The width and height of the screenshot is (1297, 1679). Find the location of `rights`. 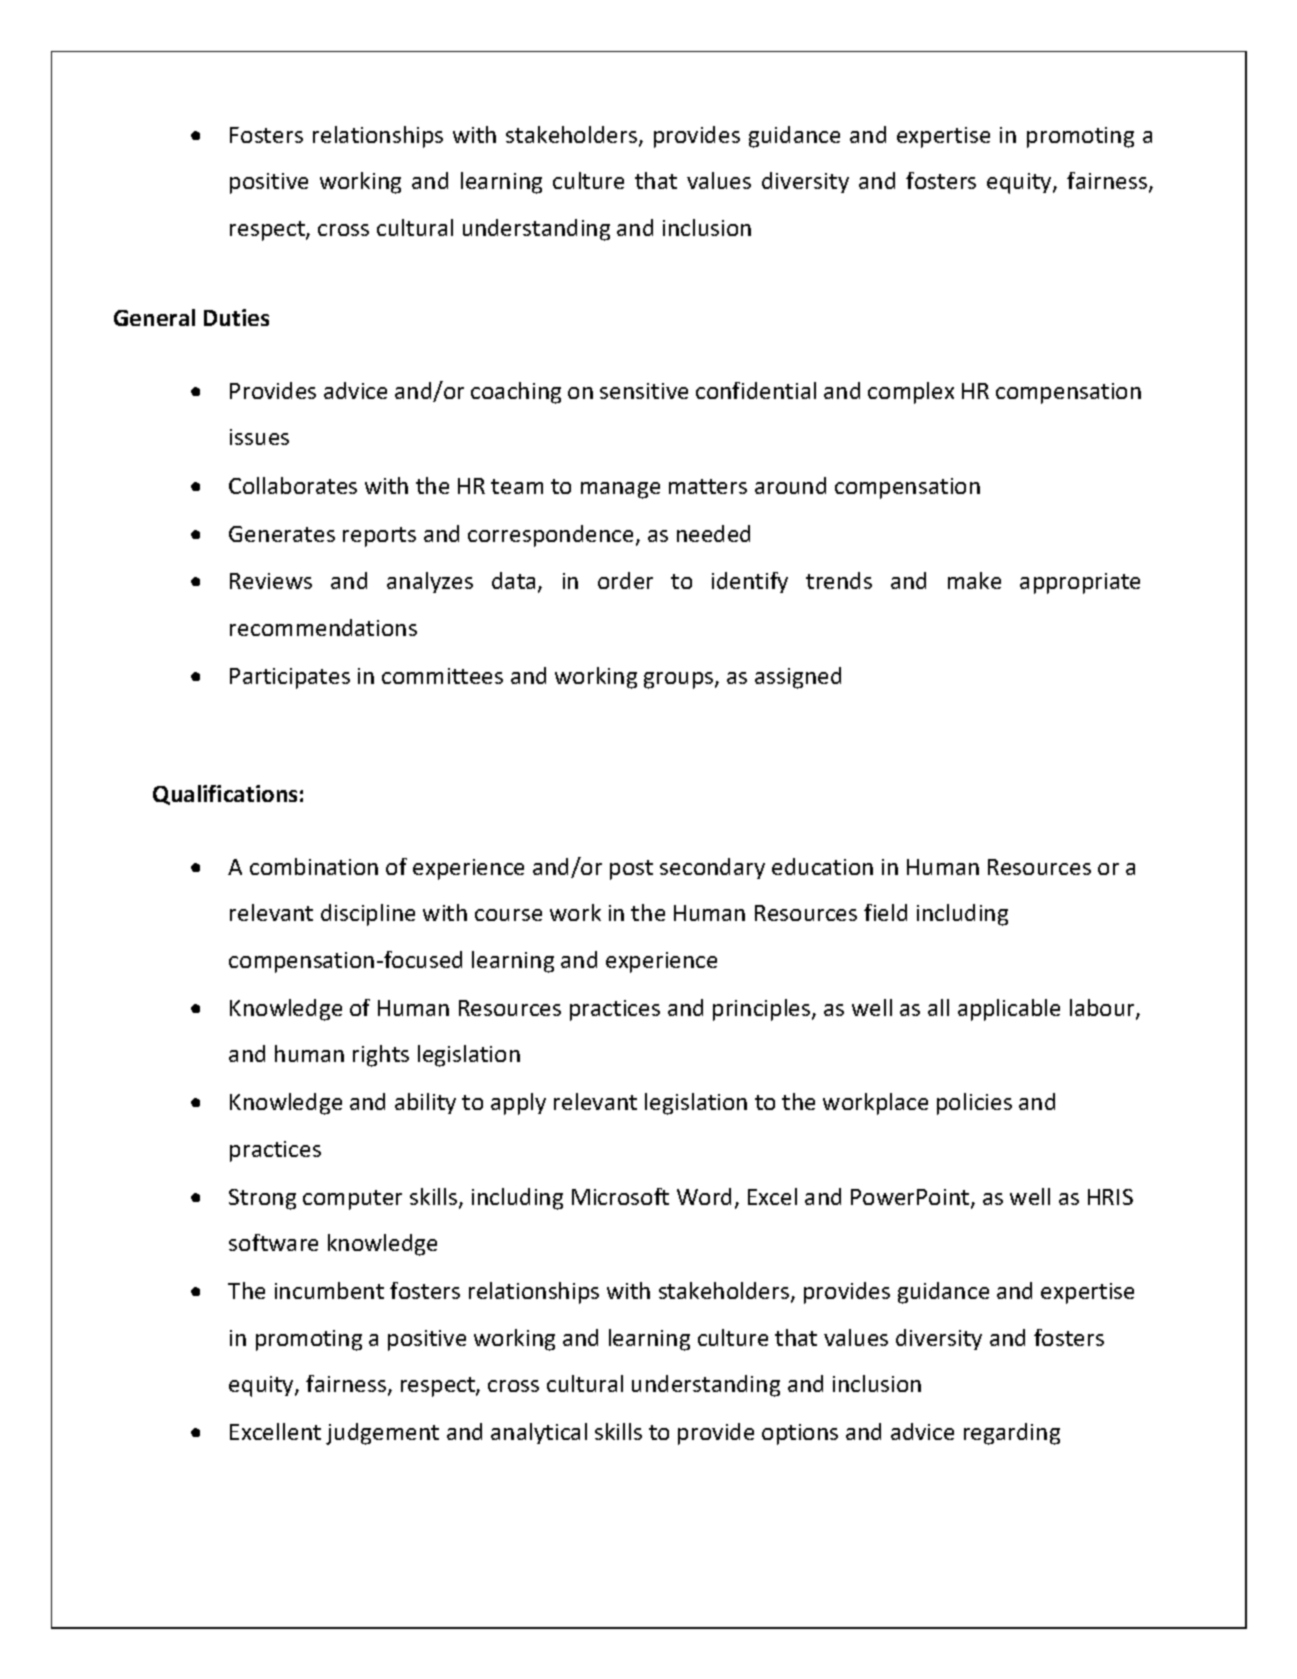

rights is located at coordinates (381, 1056).
